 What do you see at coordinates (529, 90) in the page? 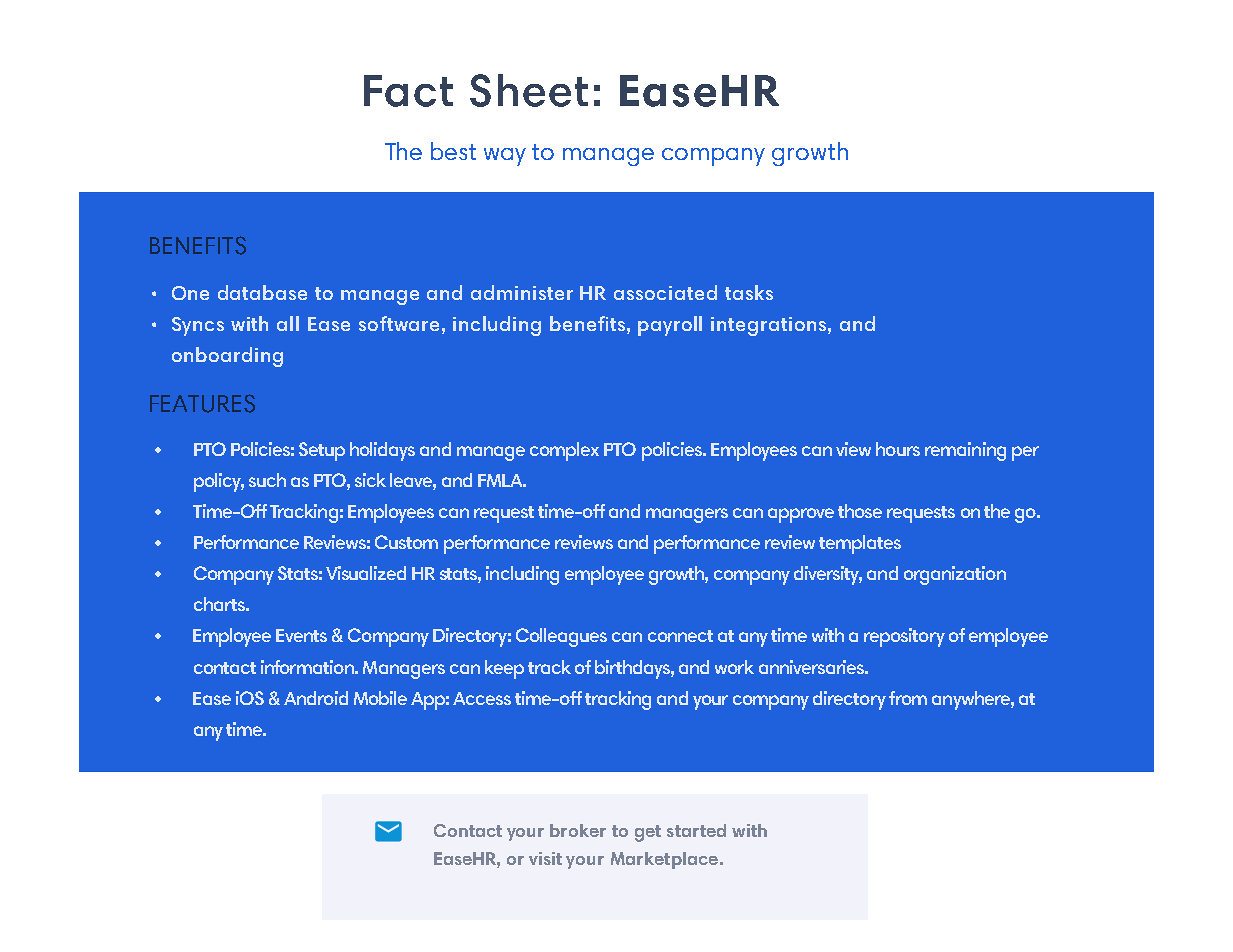
I see `Sheet` at bounding box center [529, 90].
